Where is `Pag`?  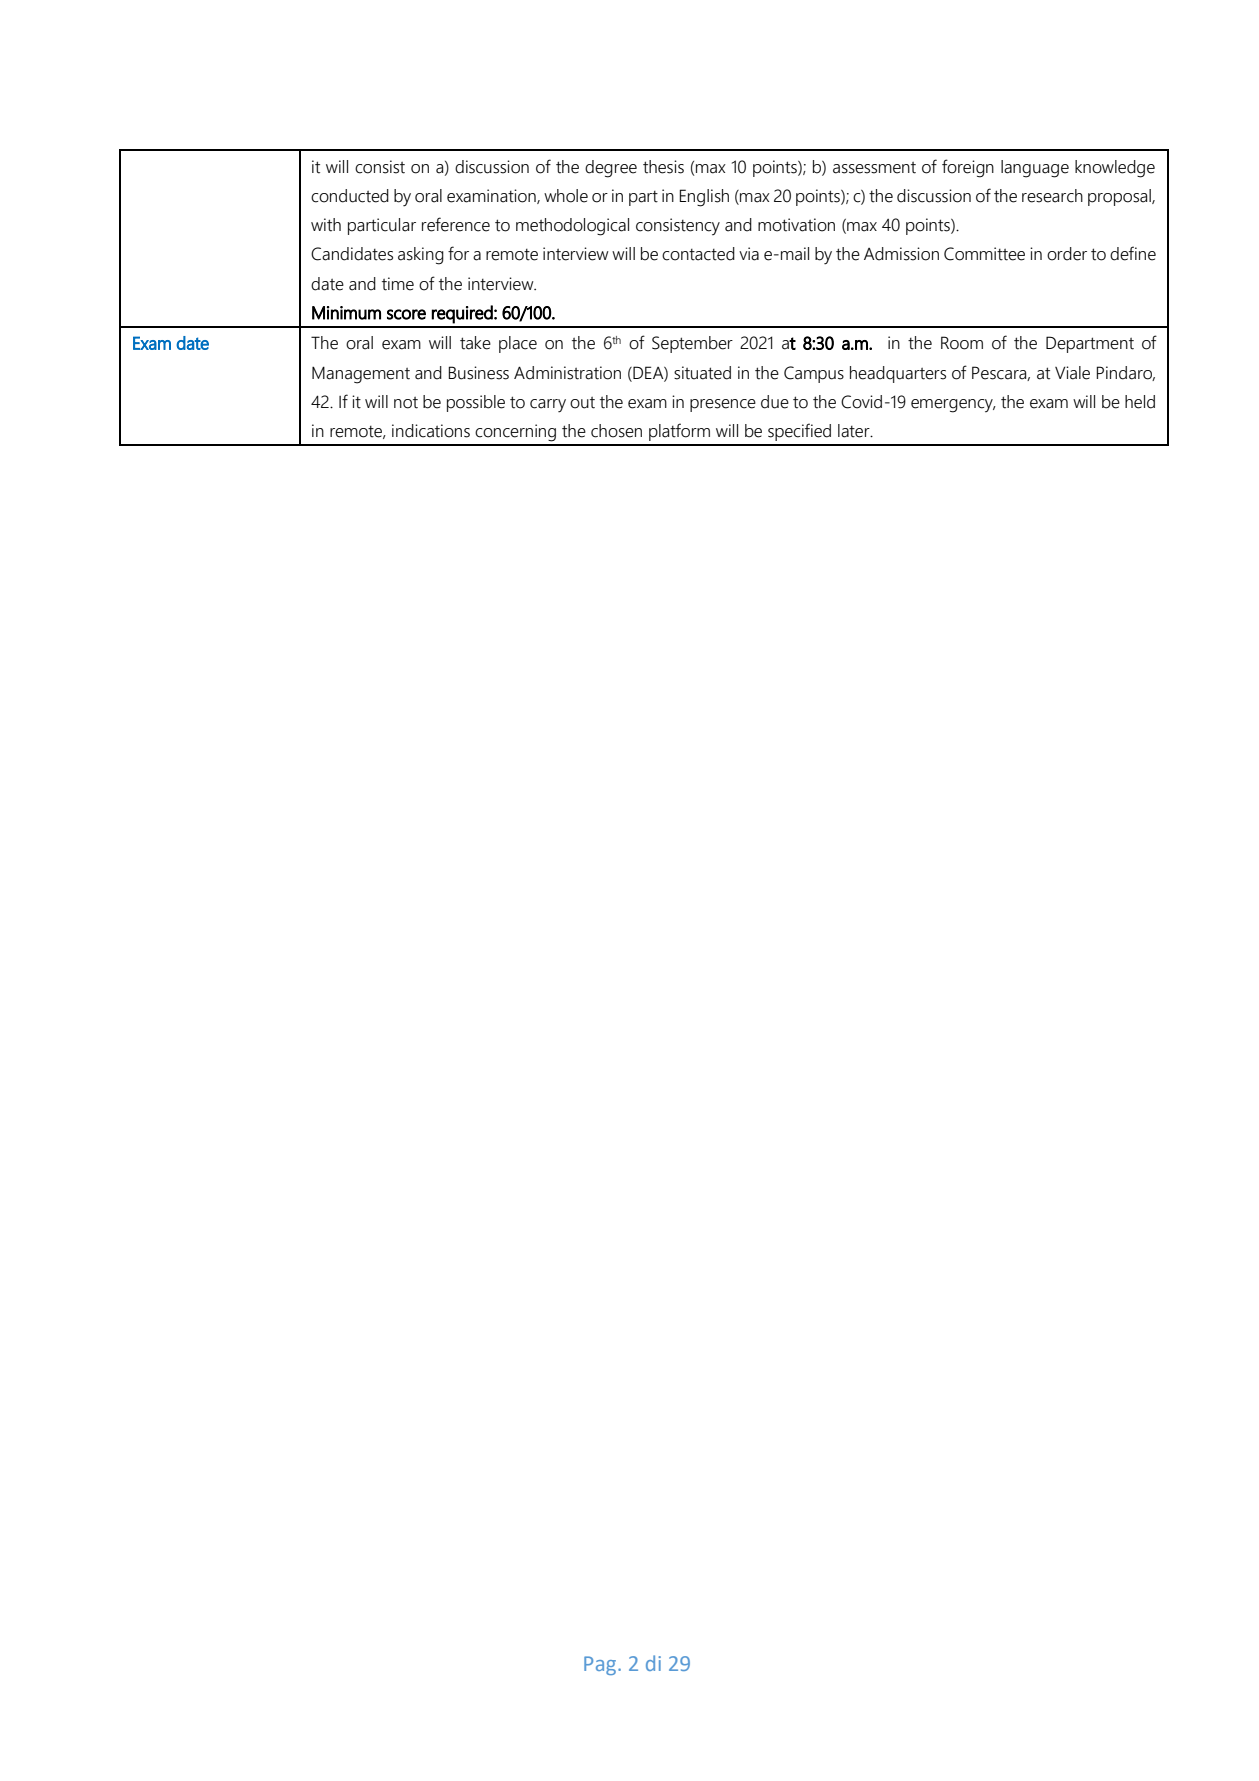 Pag is located at coordinates (601, 1665).
